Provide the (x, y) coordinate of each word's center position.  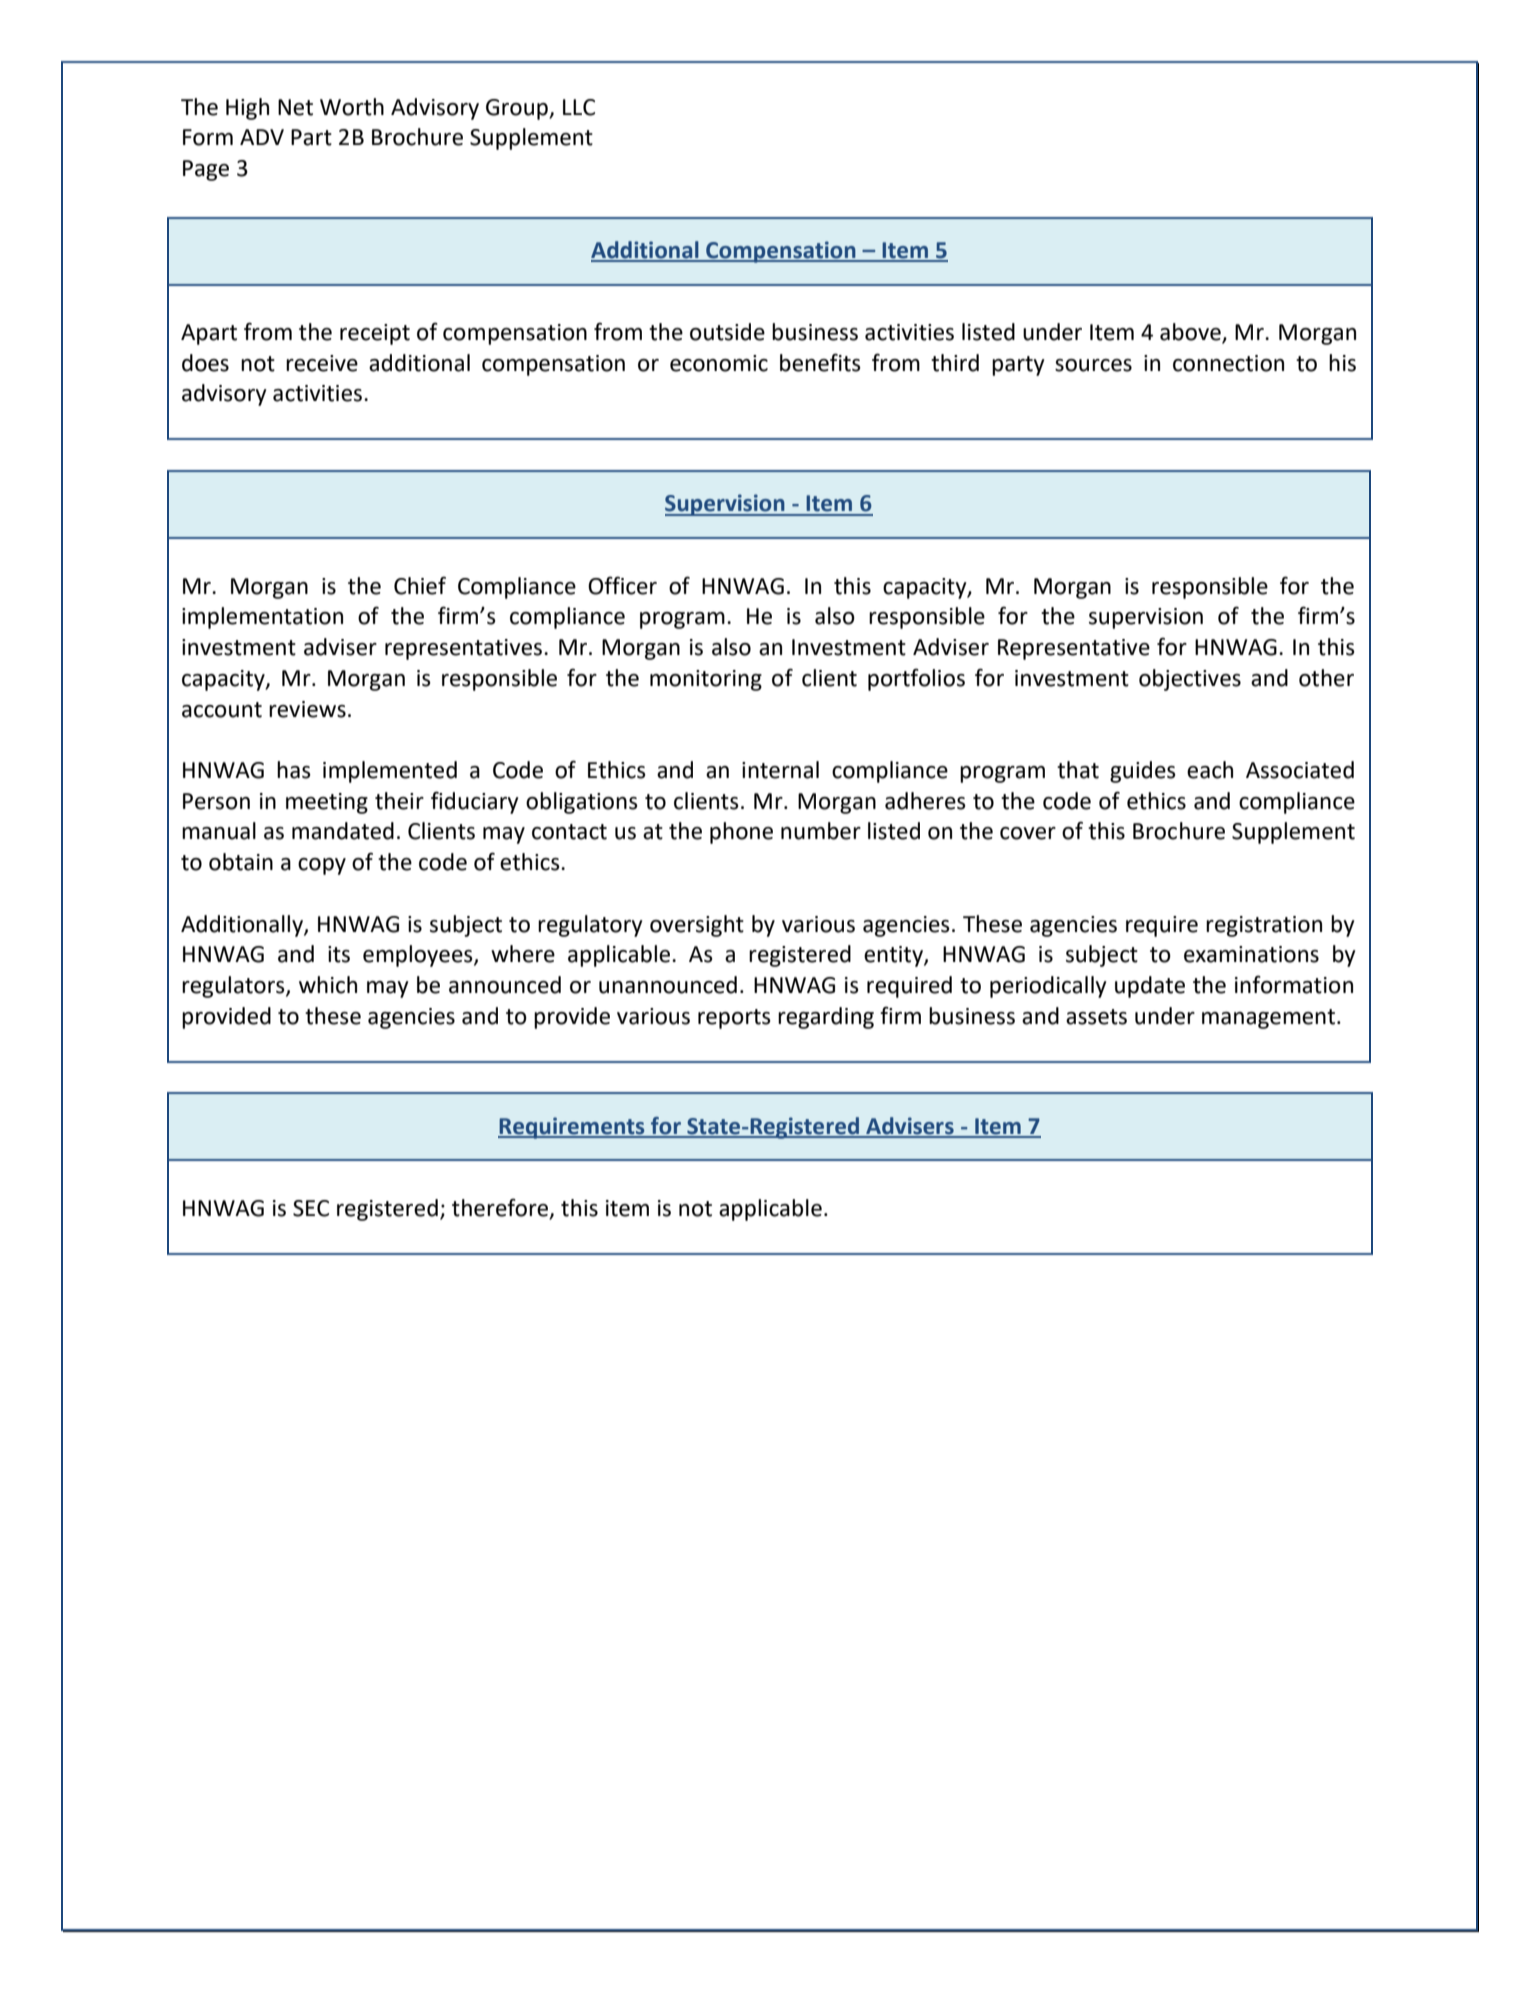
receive (322, 363)
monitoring (706, 680)
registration (1264, 926)
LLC (579, 107)
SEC (311, 1208)
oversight (697, 926)
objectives (1190, 680)
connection (1228, 363)
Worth (352, 107)
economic (719, 363)
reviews (307, 709)
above (1191, 333)
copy (322, 866)
